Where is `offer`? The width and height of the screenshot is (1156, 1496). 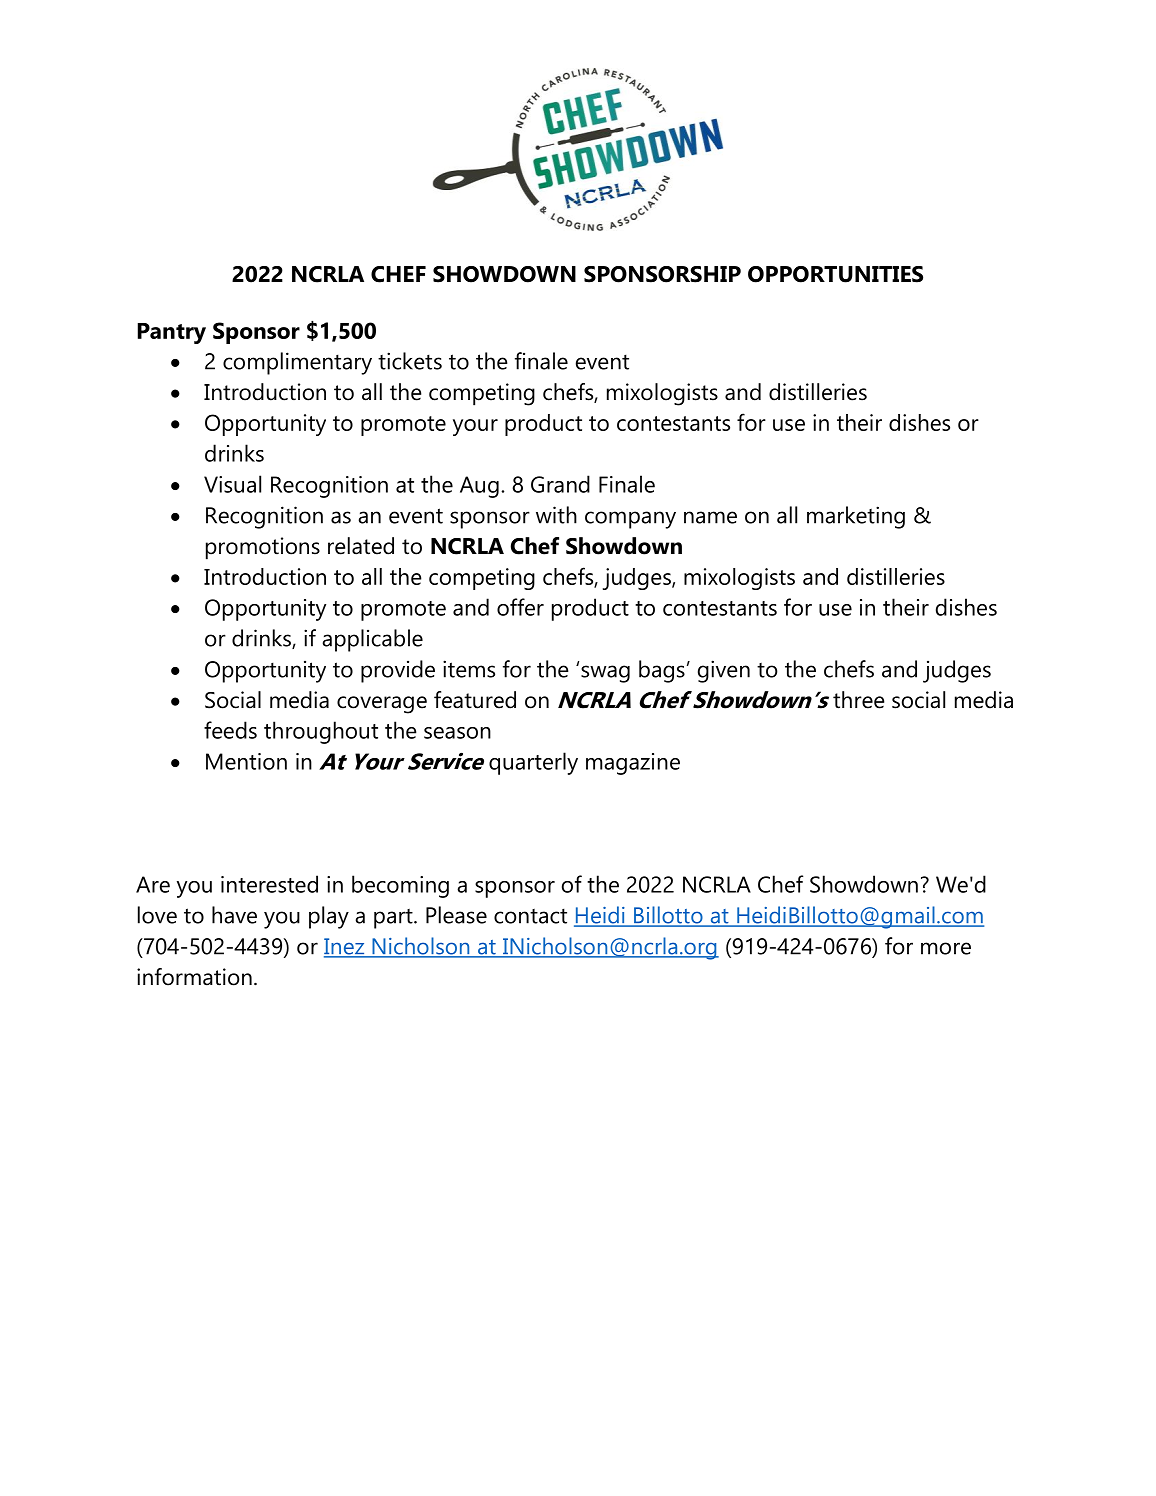 offer is located at coordinates (520, 607).
